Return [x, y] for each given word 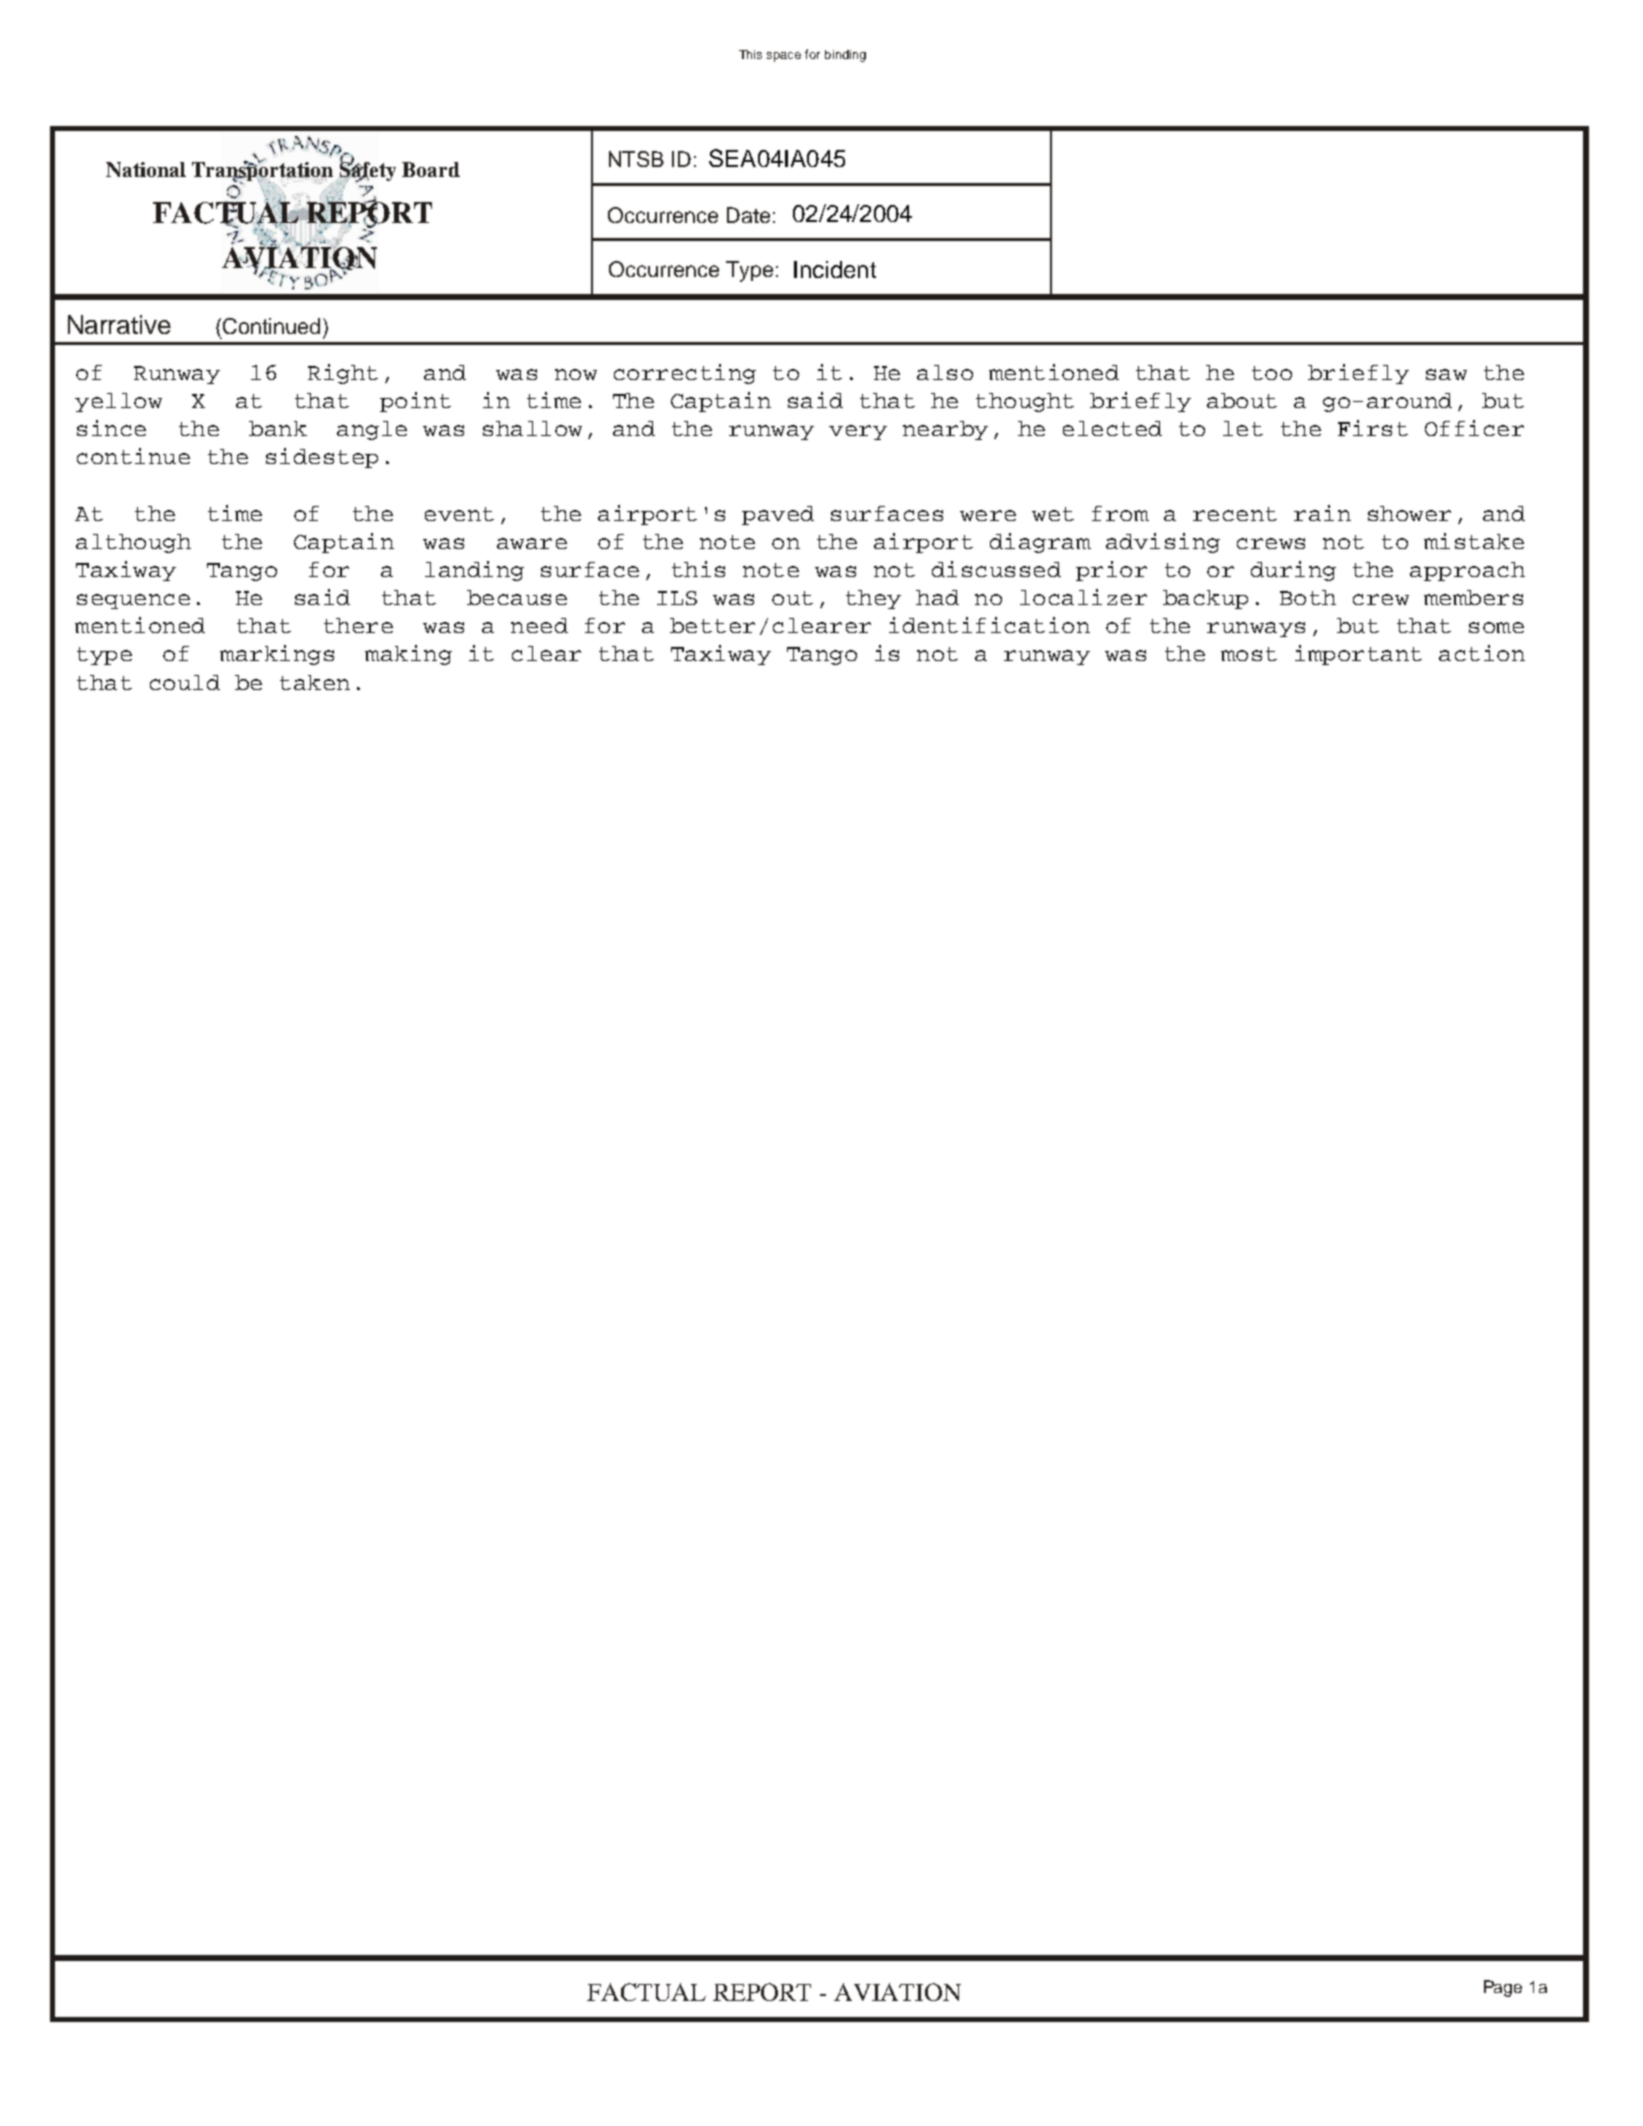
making [408, 655]
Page [1503, 1988]
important [1358, 655]
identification [989, 625]
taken [315, 682]
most [1249, 654]
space [784, 57]
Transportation [264, 172]
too [1272, 373]
